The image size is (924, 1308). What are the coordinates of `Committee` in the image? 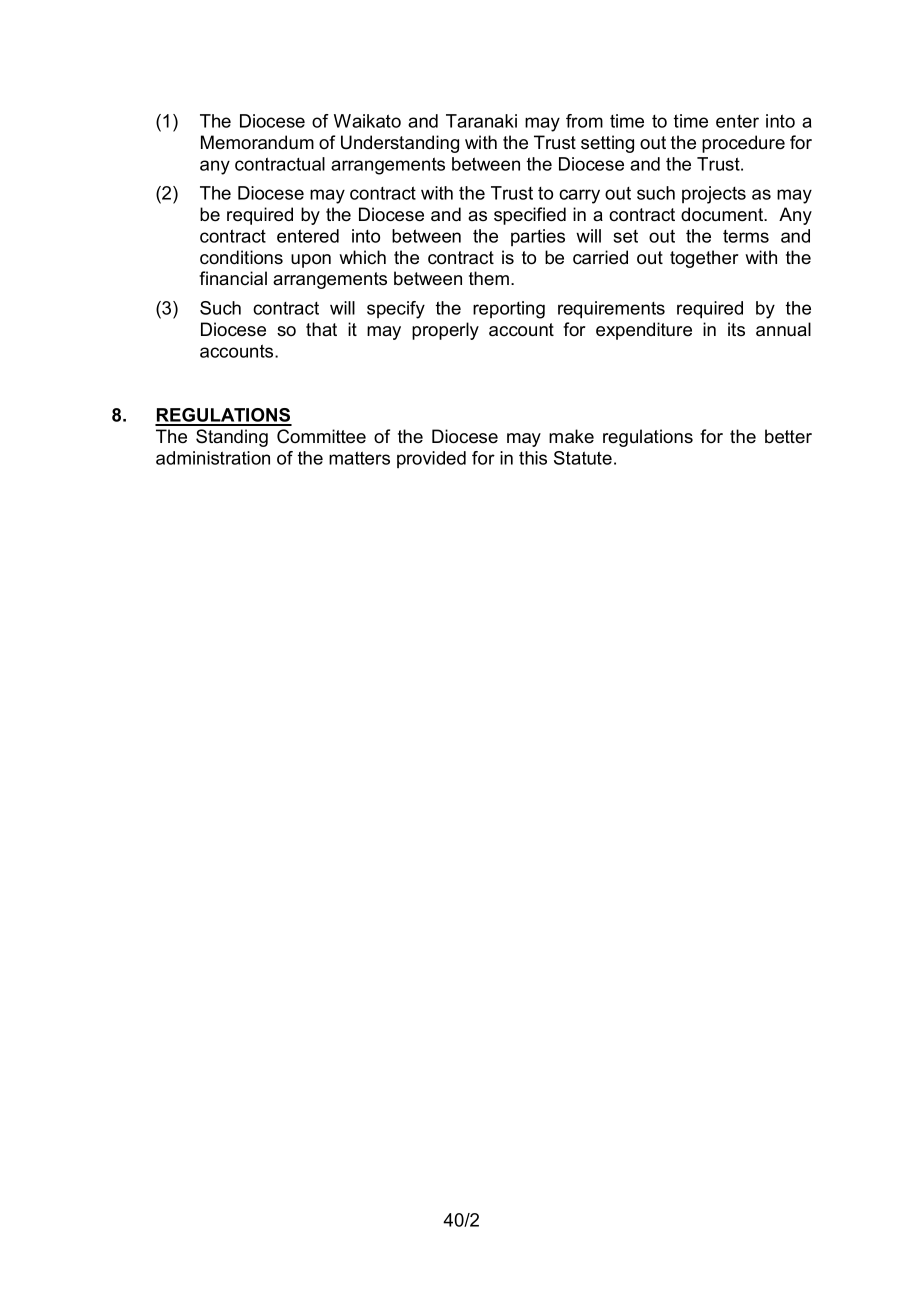 It's located at (321, 436).
